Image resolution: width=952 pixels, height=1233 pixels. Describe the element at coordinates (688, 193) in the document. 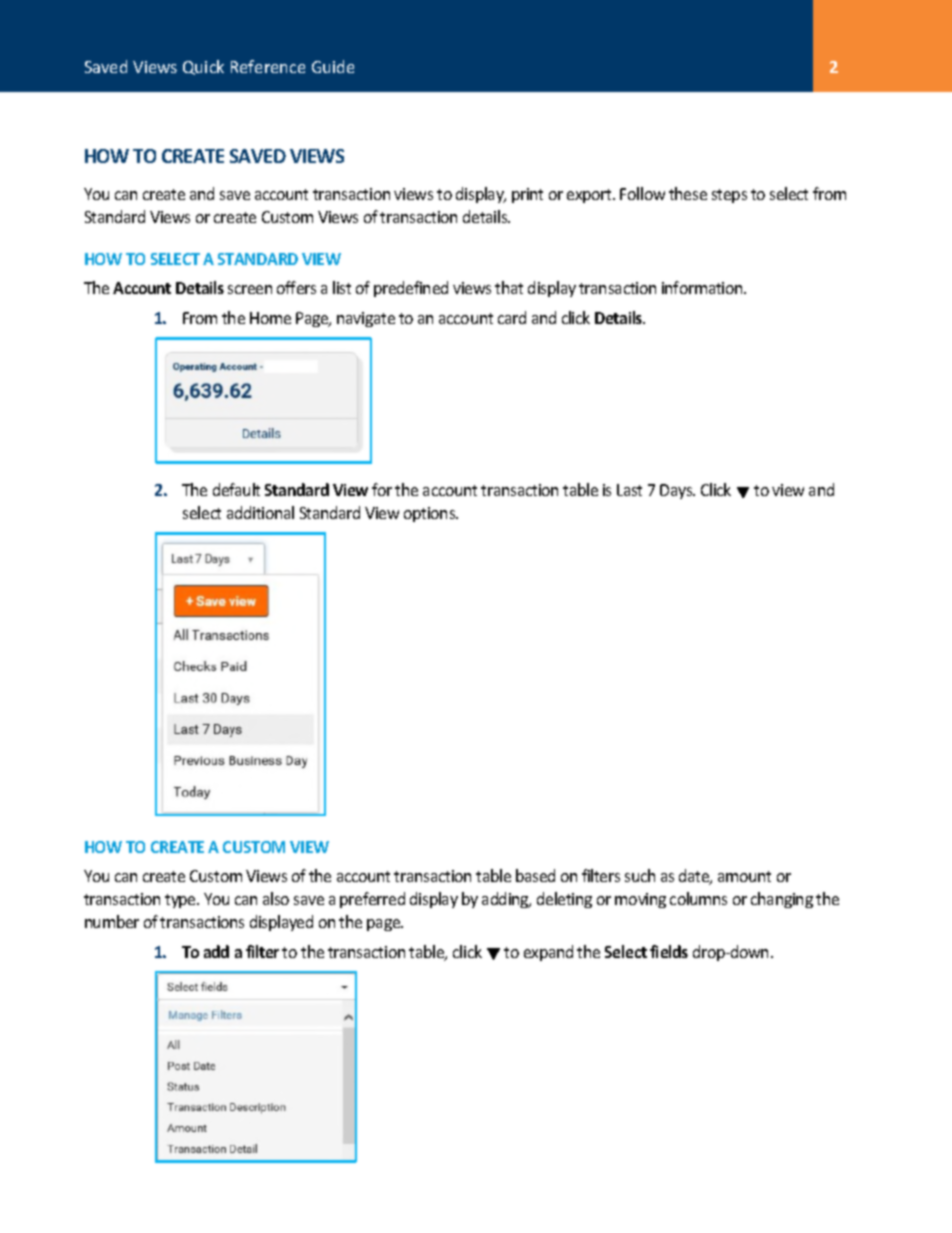

I see `these` at that location.
